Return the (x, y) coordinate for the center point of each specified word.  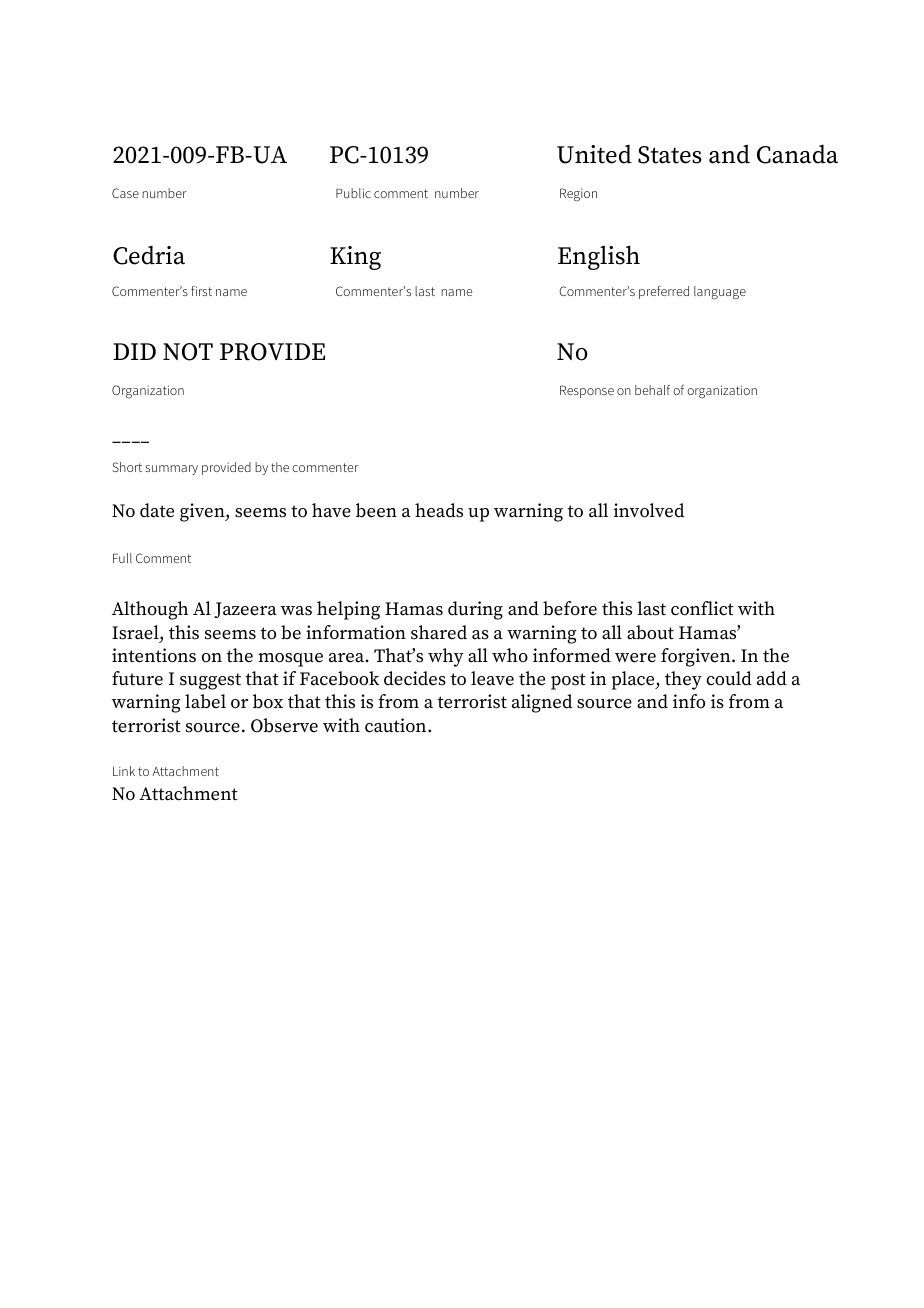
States (670, 155)
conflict (702, 608)
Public (353, 193)
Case (125, 193)
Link (124, 771)
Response (587, 391)
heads (439, 510)
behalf (652, 390)
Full (122, 558)
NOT (188, 352)
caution (397, 725)
